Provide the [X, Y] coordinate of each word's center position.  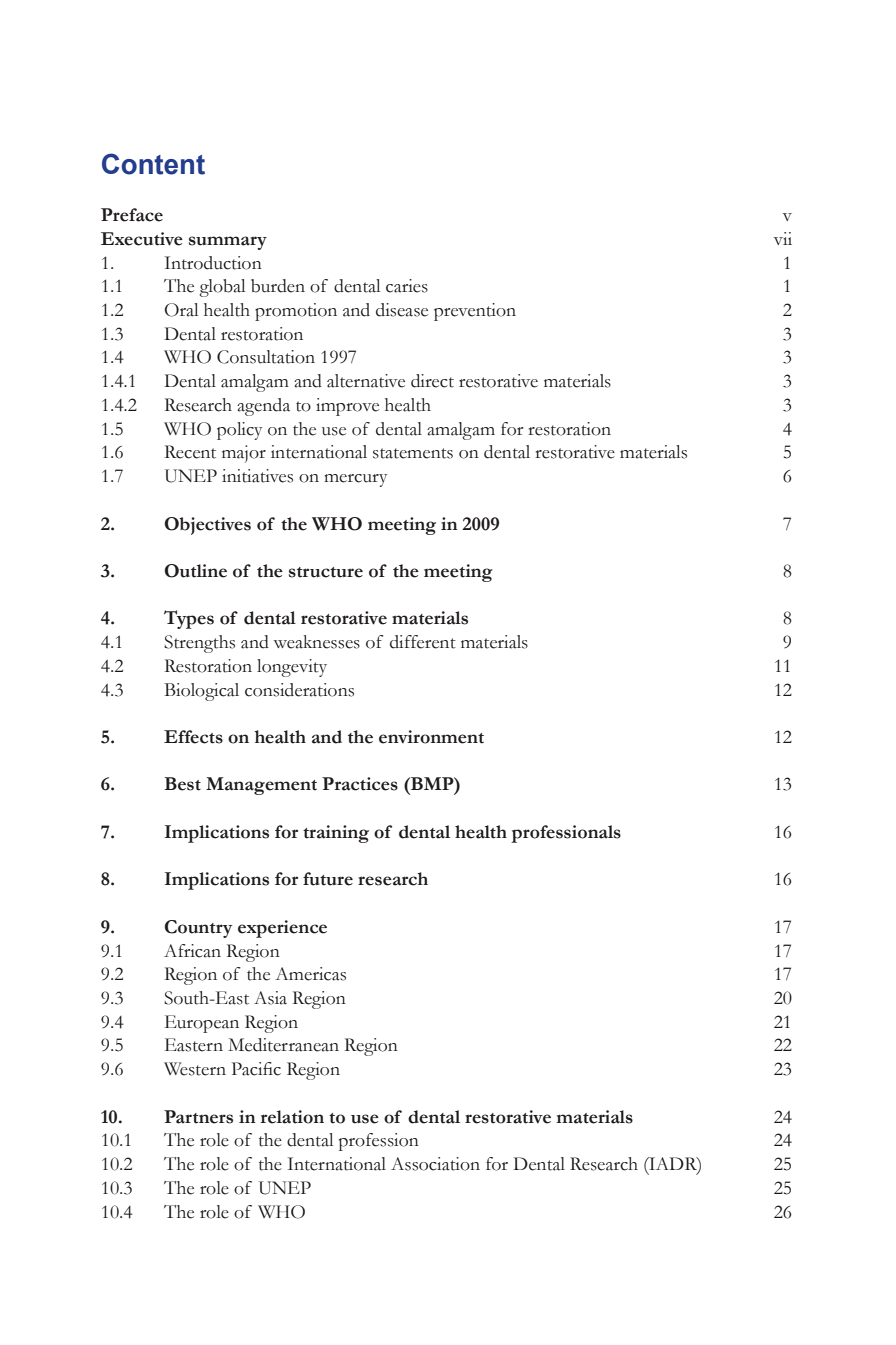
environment [431, 737]
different [423, 642]
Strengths [199, 644]
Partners [198, 1117]
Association [435, 1164]
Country [198, 929]
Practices [360, 784]
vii [783, 238]
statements [413, 453]
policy [239, 431]
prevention [475, 312]
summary [228, 243]
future [328, 879]
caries [407, 286]
